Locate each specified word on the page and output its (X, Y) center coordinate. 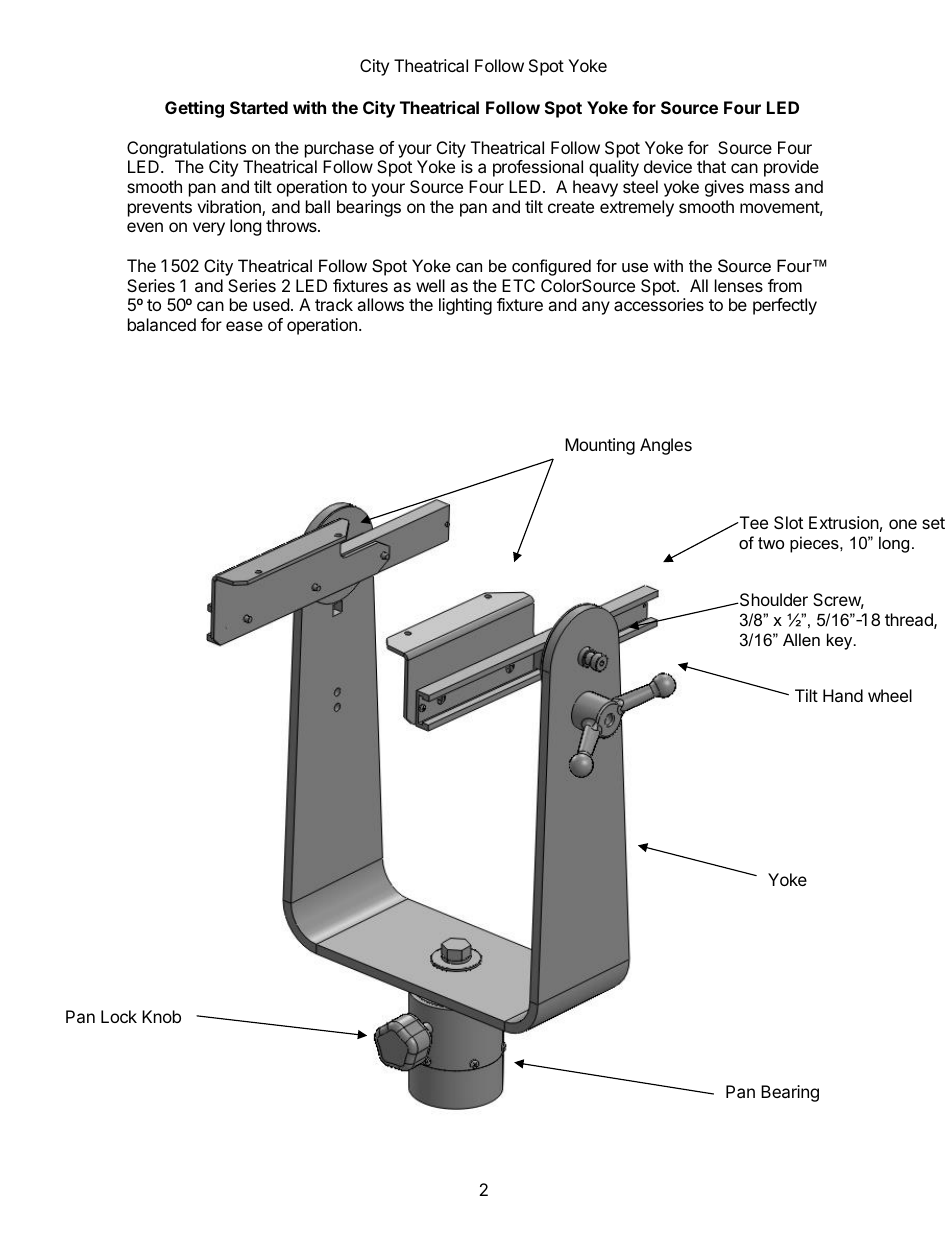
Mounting (600, 446)
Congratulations (186, 149)
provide (791, 168)
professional (538, 168)
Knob (161, 1016)
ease (244, 326)
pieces (815, 544)
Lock (119, 1016)
